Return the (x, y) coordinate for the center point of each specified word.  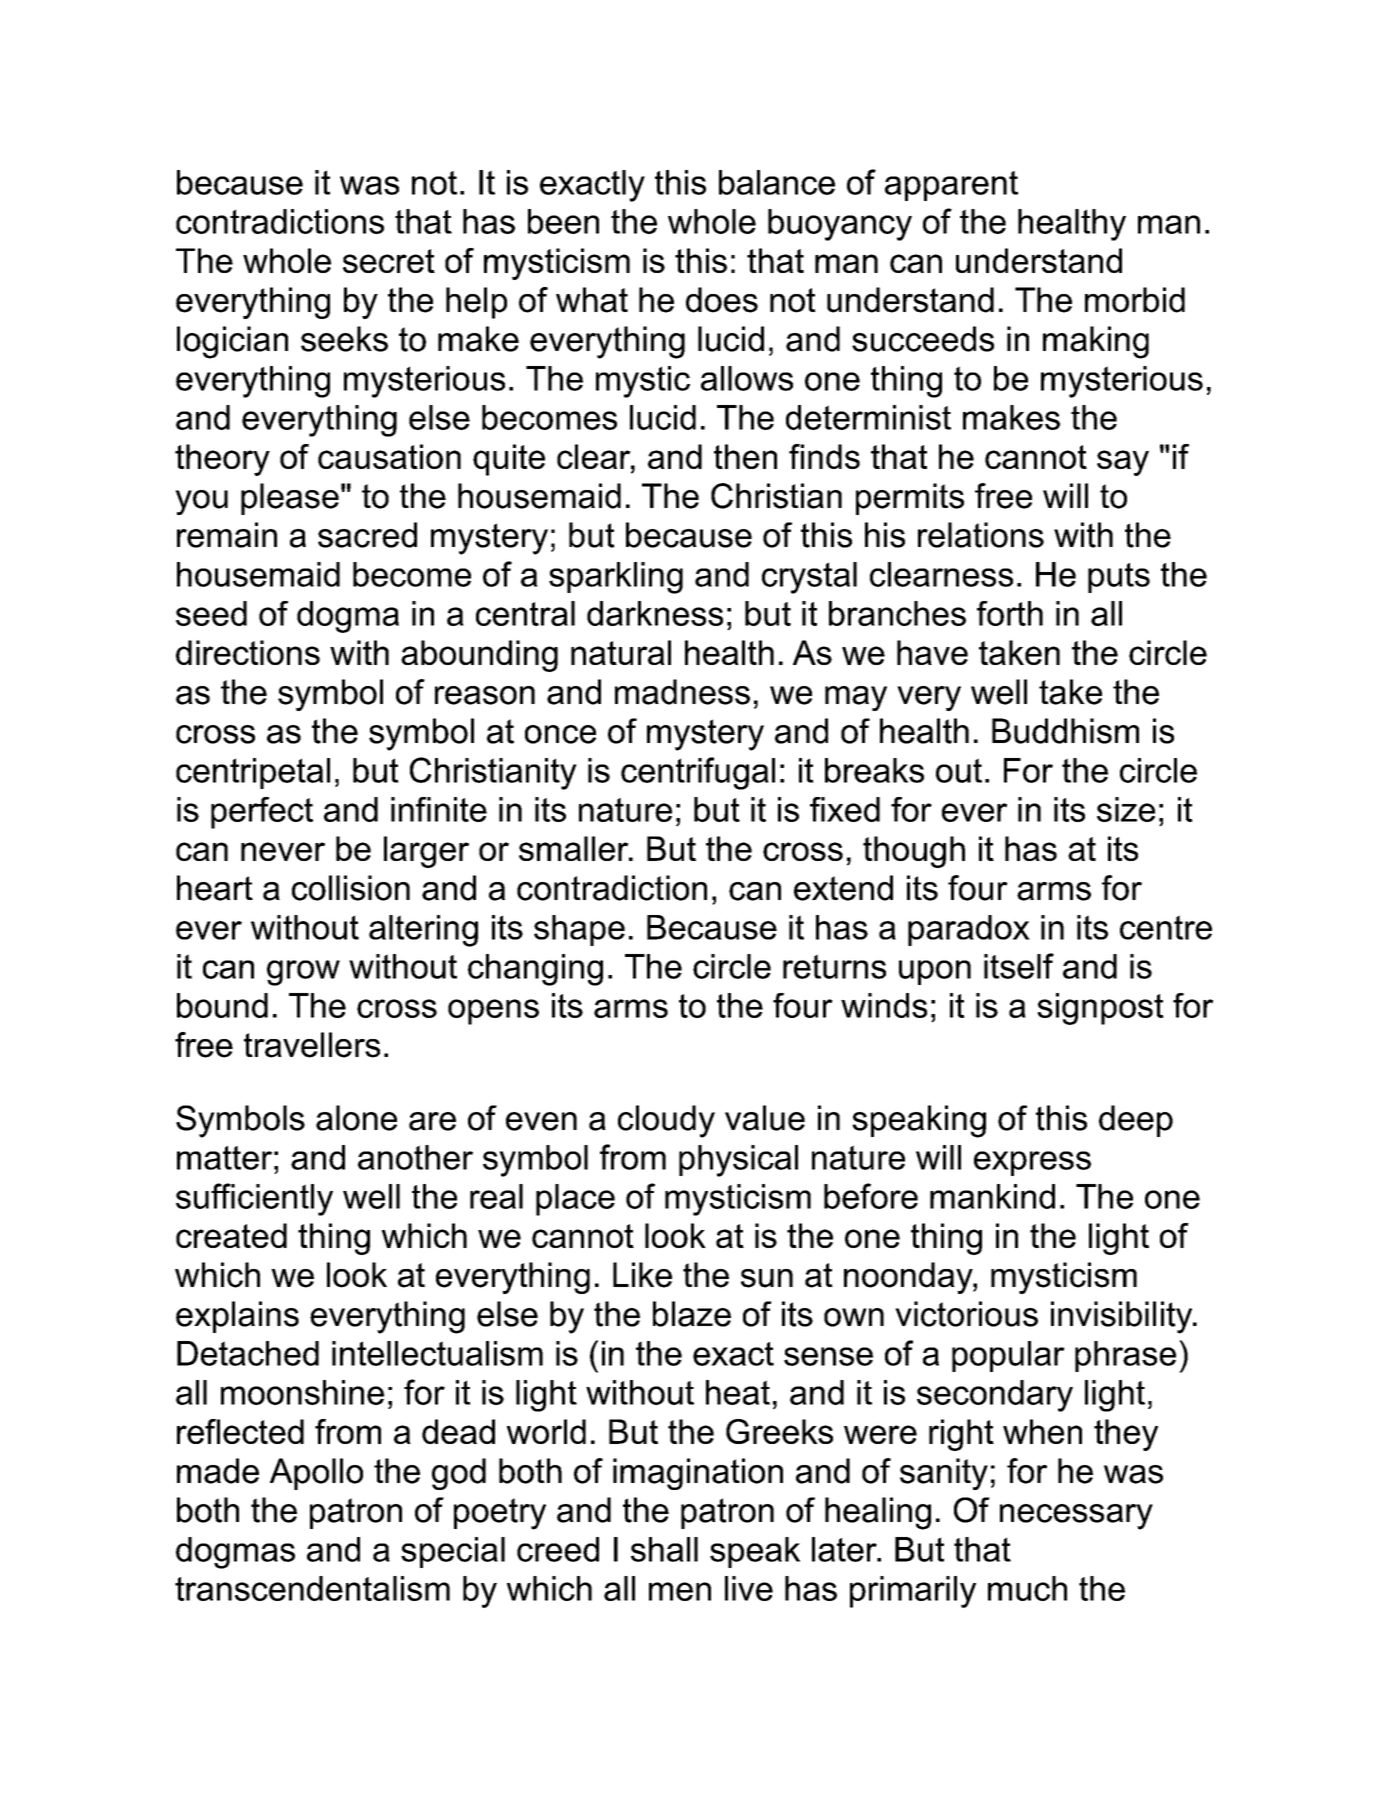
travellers (312, 1045)
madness (682, 692)
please (290, 499)
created (231, 1235)
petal (295, 773)
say (1123, 463)
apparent (951, 186)
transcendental (286, 1588)
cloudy (666, 1121)
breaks (874, 770)
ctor (949, 1314)
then (745, 456)
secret (389, 261)
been (563, 221)
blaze (692, 1314)
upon (935, 972)
